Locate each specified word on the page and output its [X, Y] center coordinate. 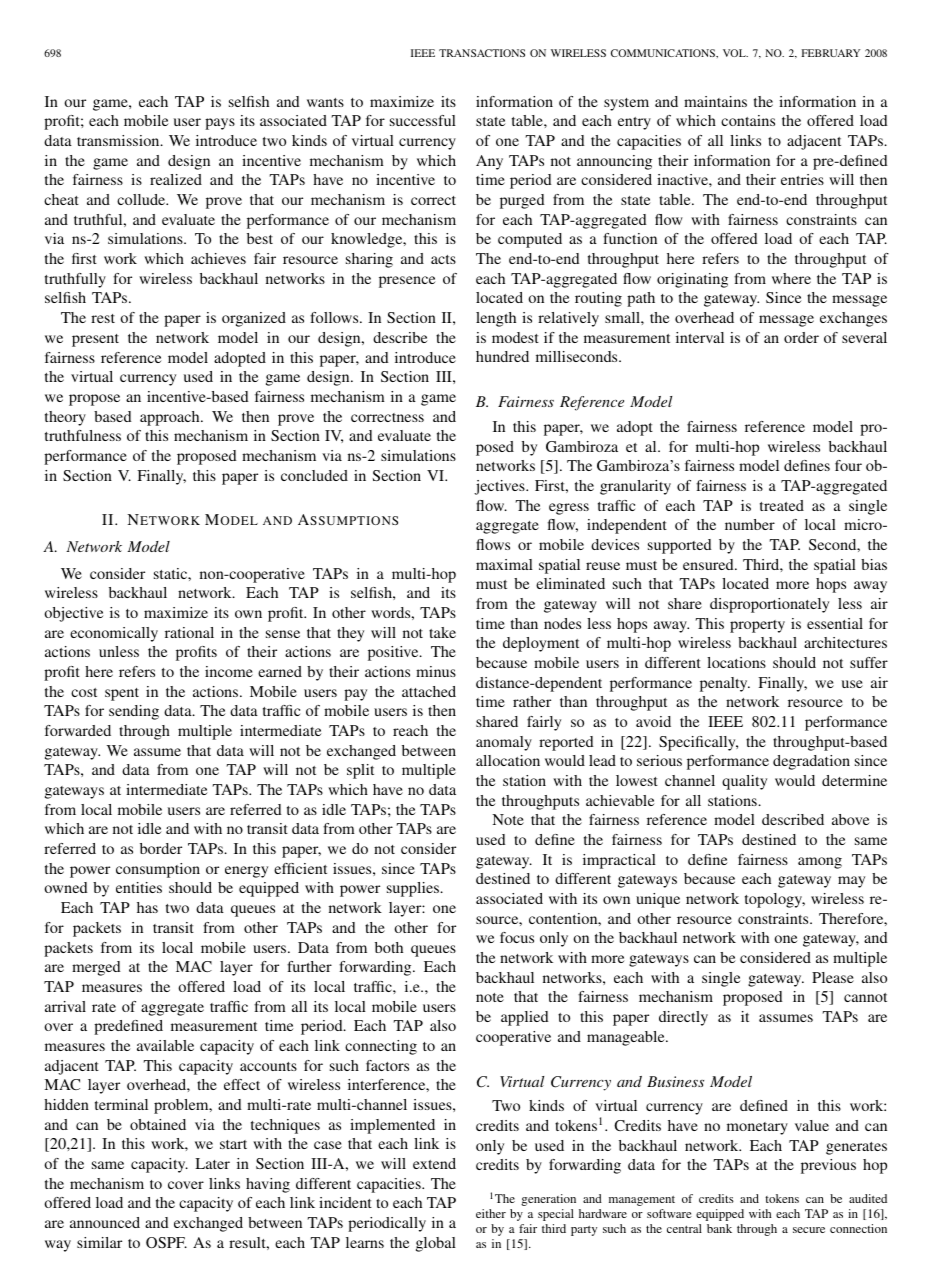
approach [171, 418]
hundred [502, 356]
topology [775, 900]
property [757, 626]
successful [423, 120]
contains [748, 120]
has [147, 907]
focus [517, 937]
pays [220, 124]
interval [700, 337]
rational [189, 632]
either [491, 1213]
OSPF [166, 1242]
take [442, 632]
